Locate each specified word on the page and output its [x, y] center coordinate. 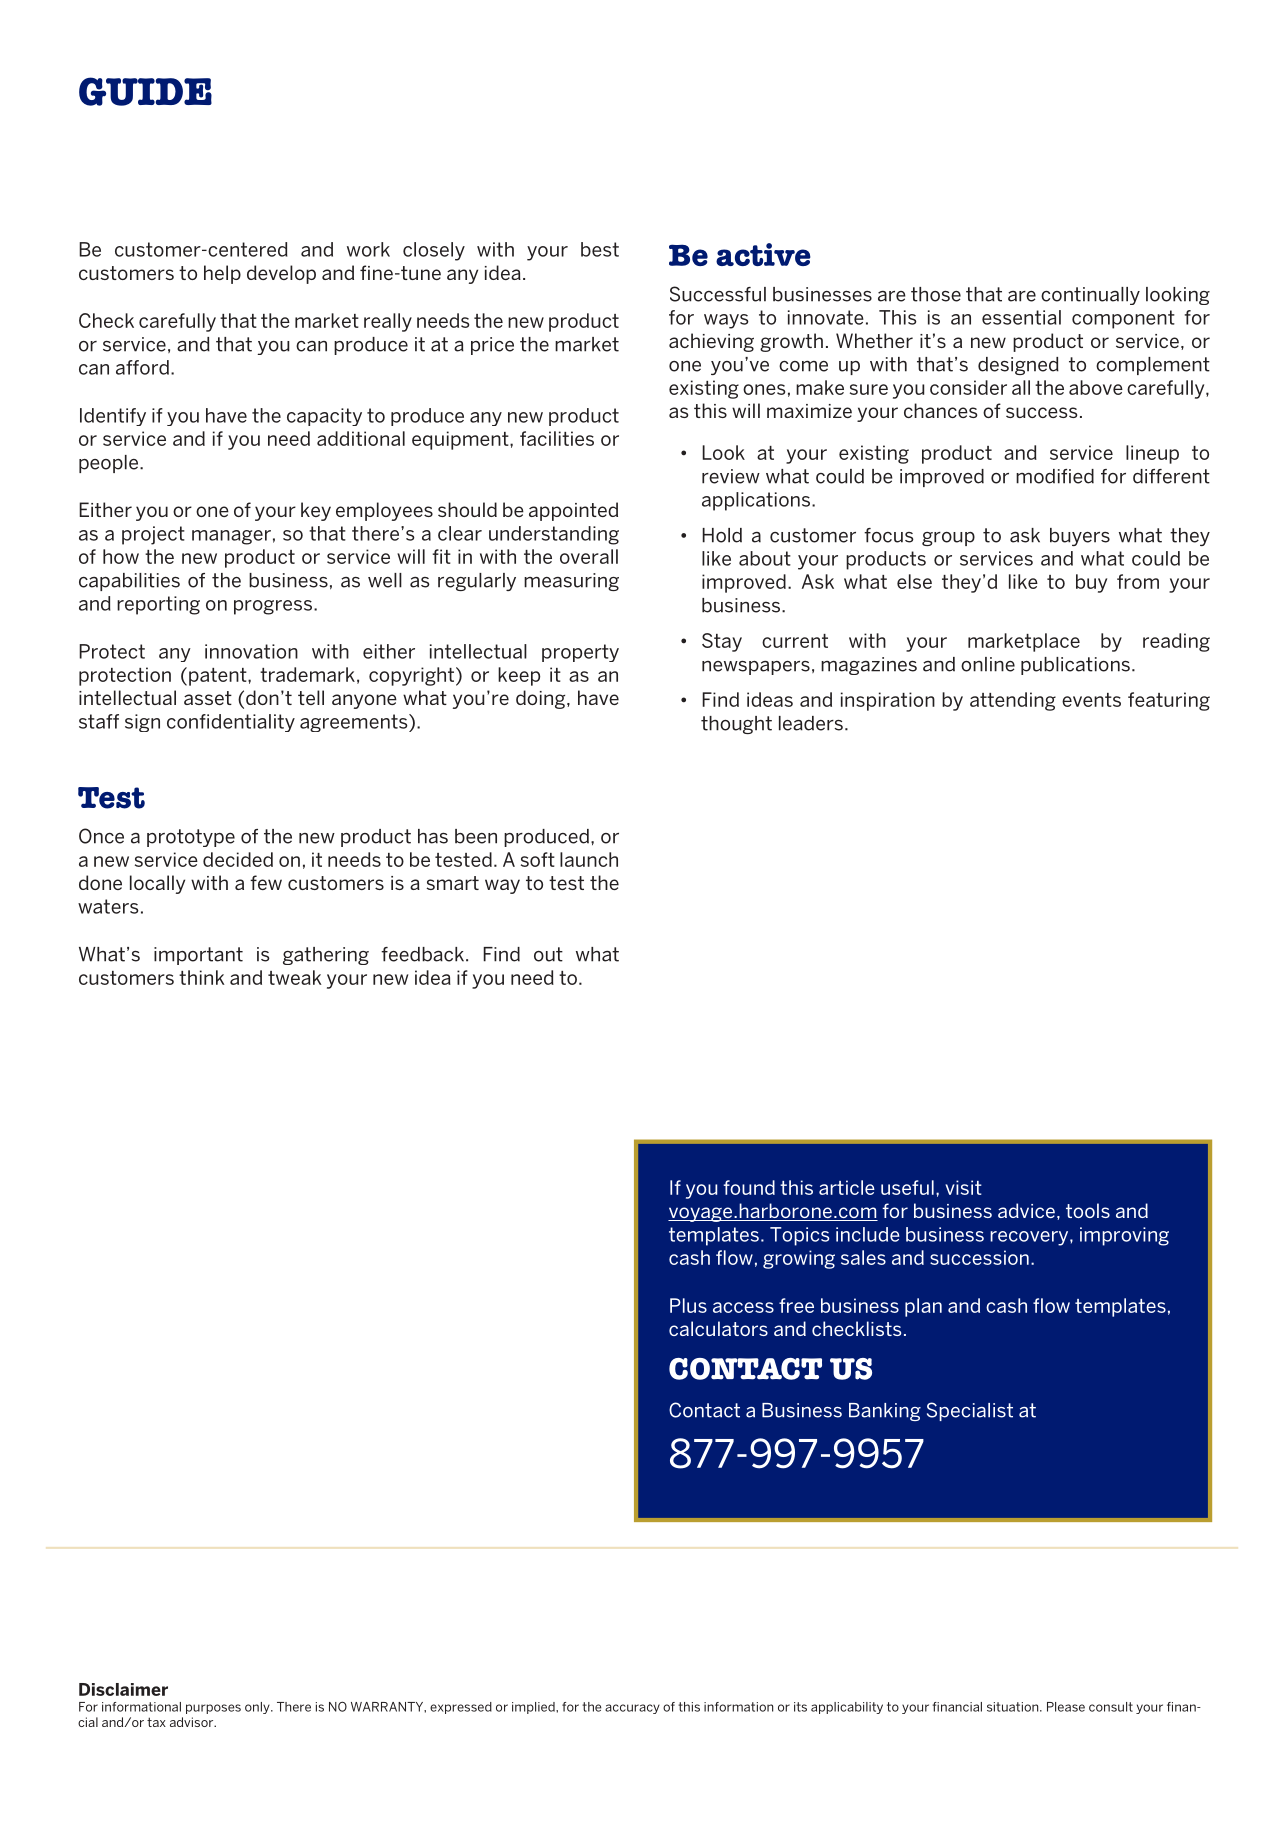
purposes [213, 1709]
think [202, 977]
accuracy [632, 1709]
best [600, 249]
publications [1075, 666]
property [580, 653]
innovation [251, 651]
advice [1026, 1210]
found [749, 1187]
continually [1090, 296]
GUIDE [145, 91]
